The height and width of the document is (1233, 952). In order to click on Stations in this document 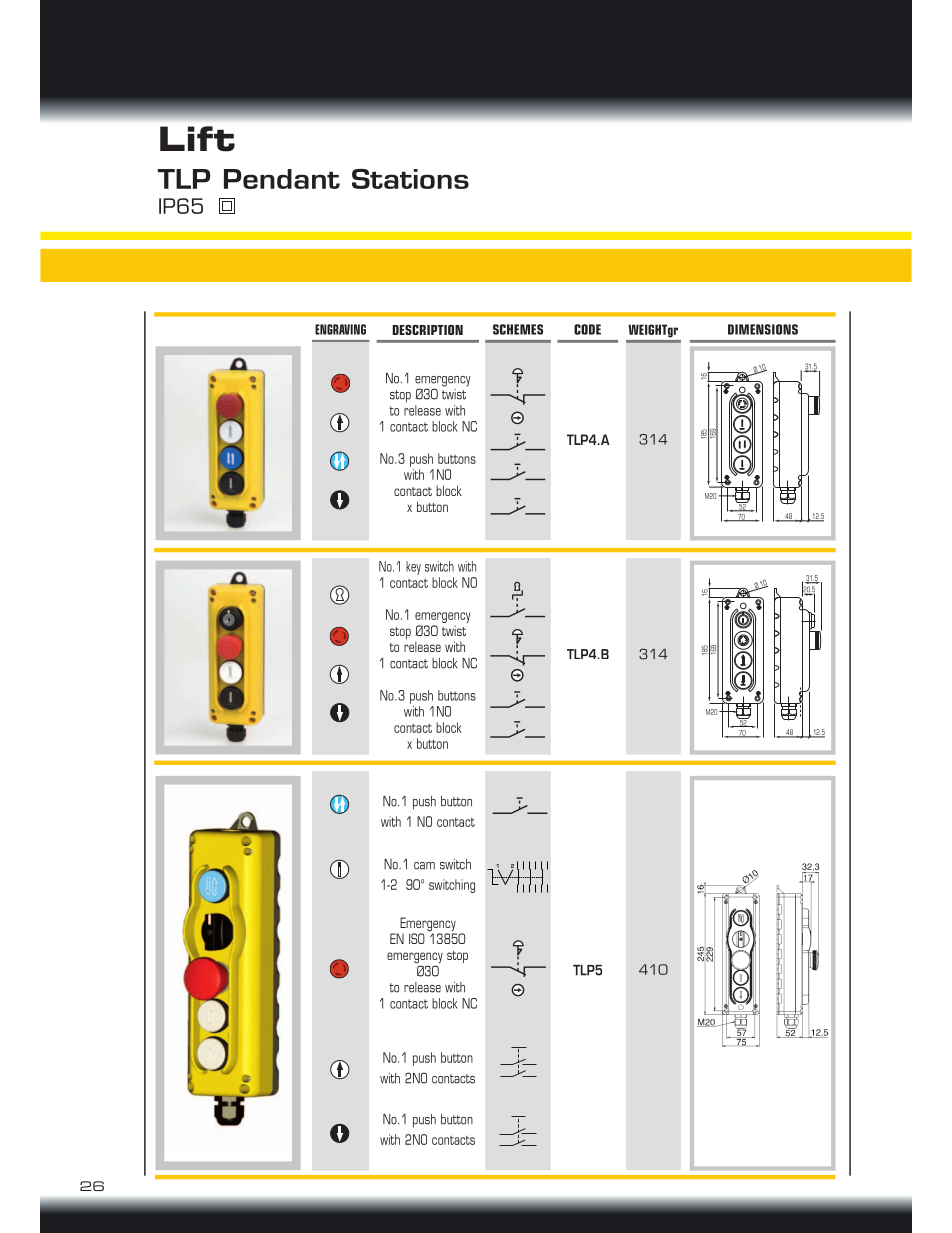, I will do `click(410, 179)`.
